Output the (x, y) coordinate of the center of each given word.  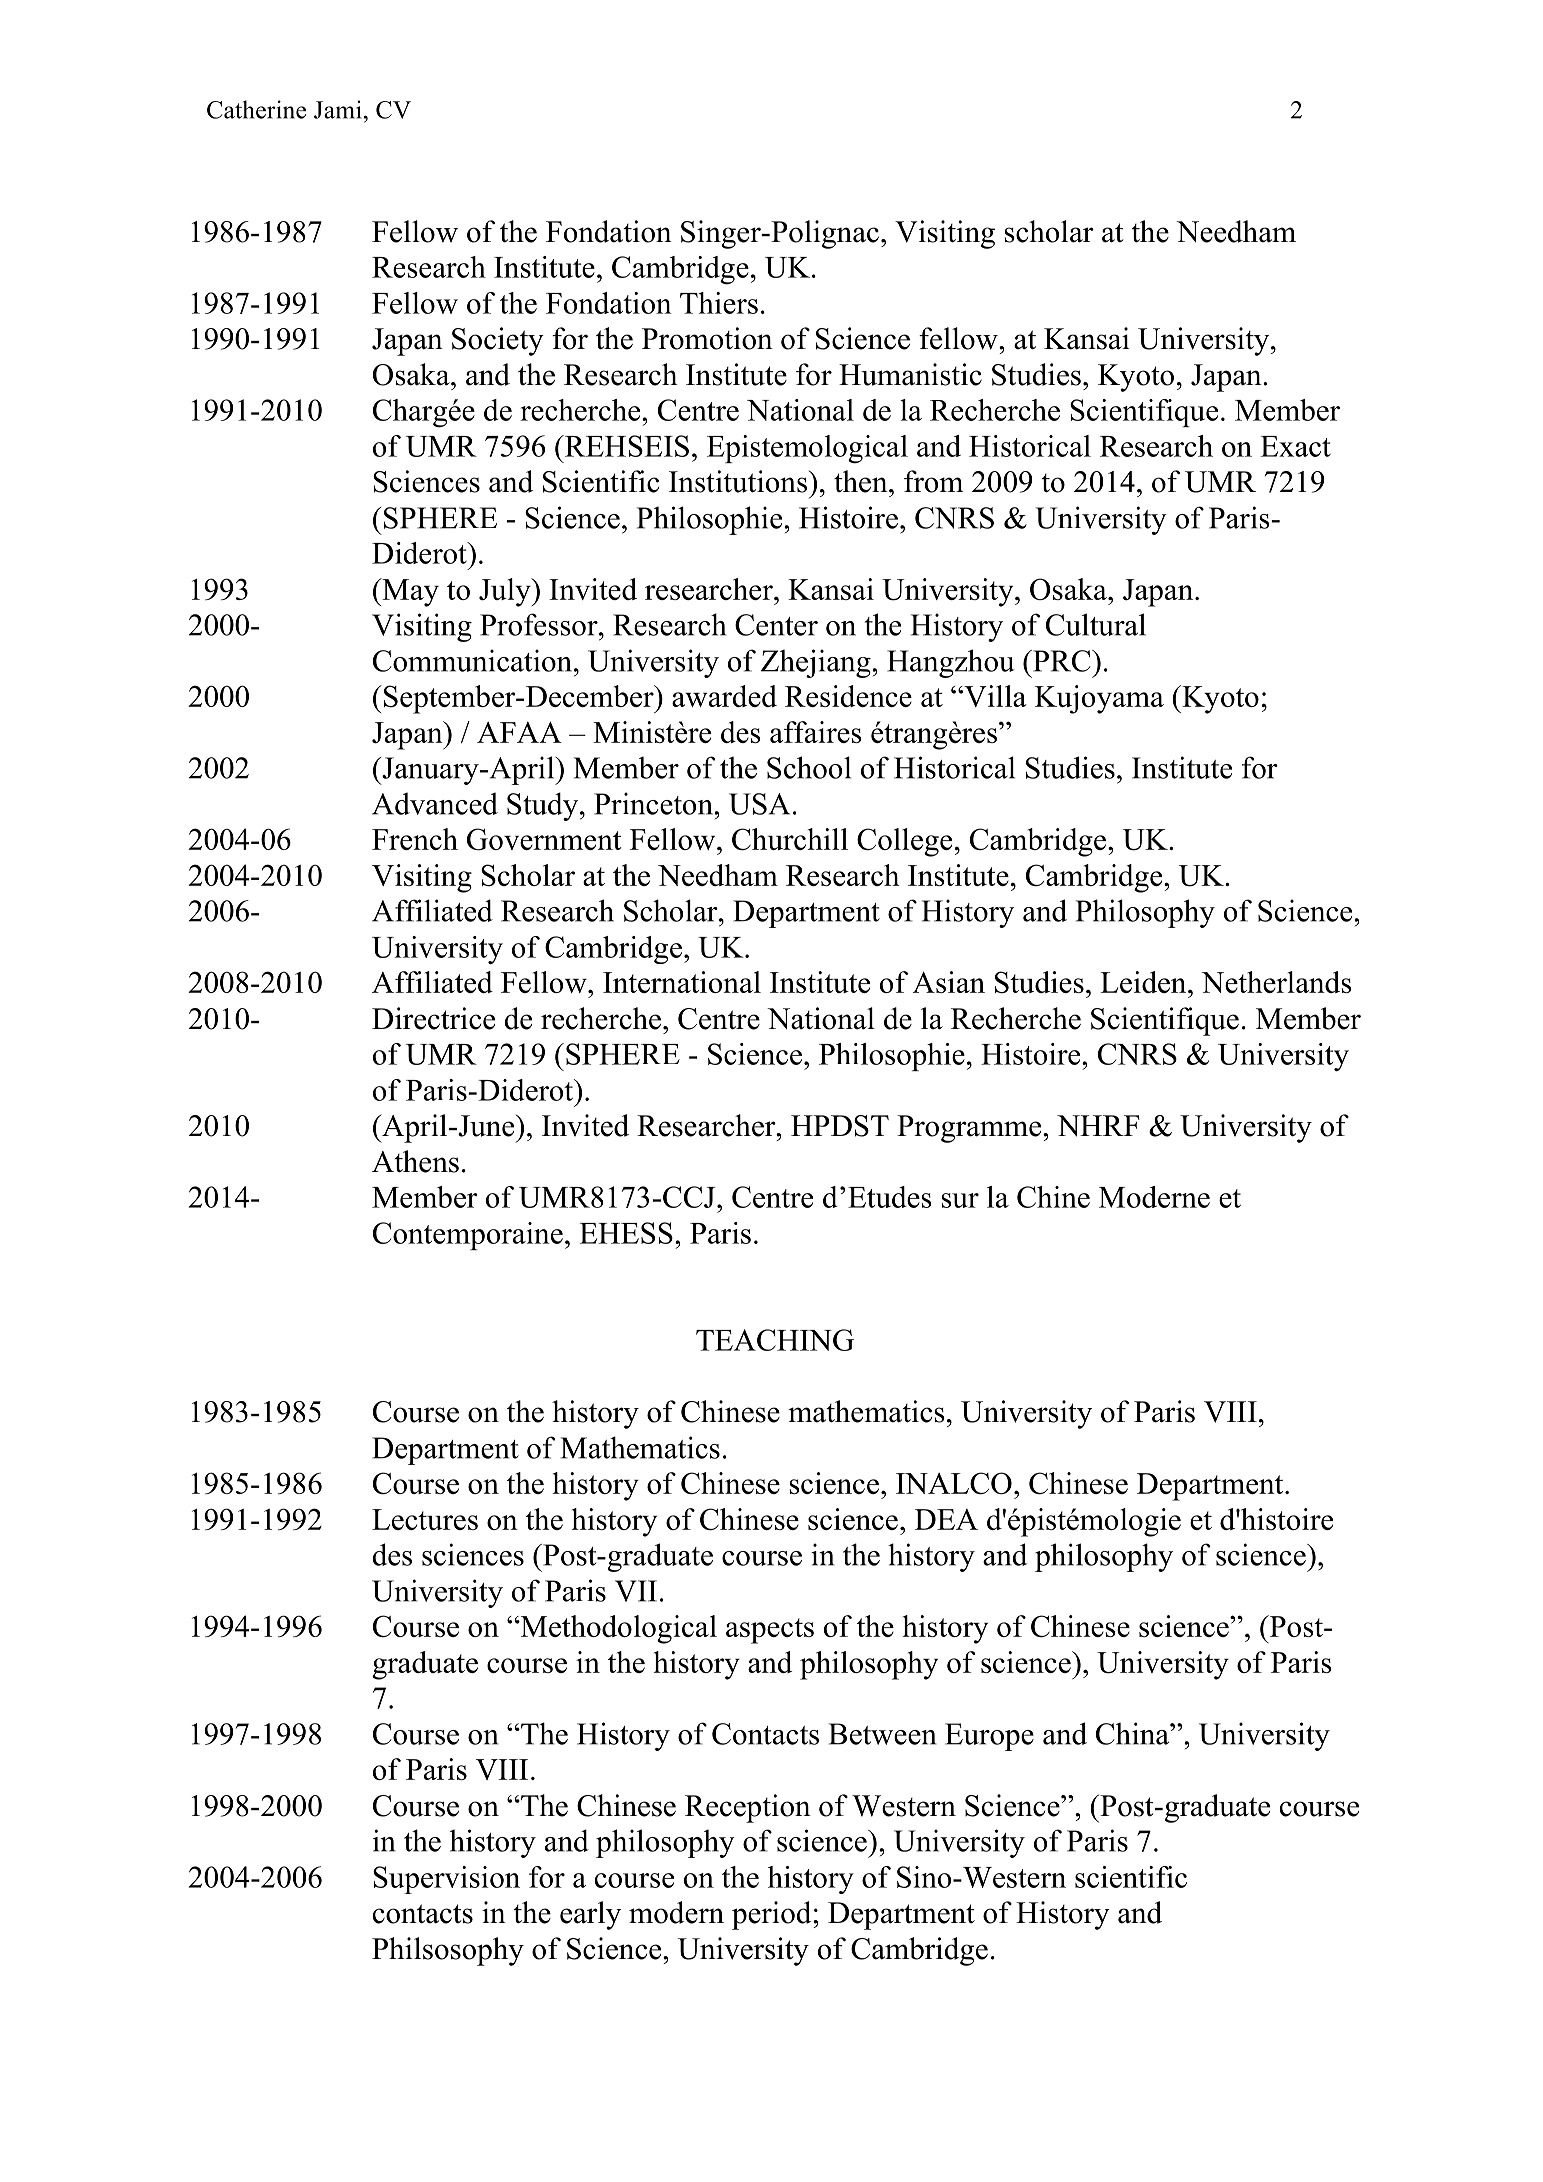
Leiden (1144, 982)
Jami (337, 109)
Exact (1296, 446)
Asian (949, 982)
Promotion (707, 338)
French (415, 839)
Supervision (446, 1880)
